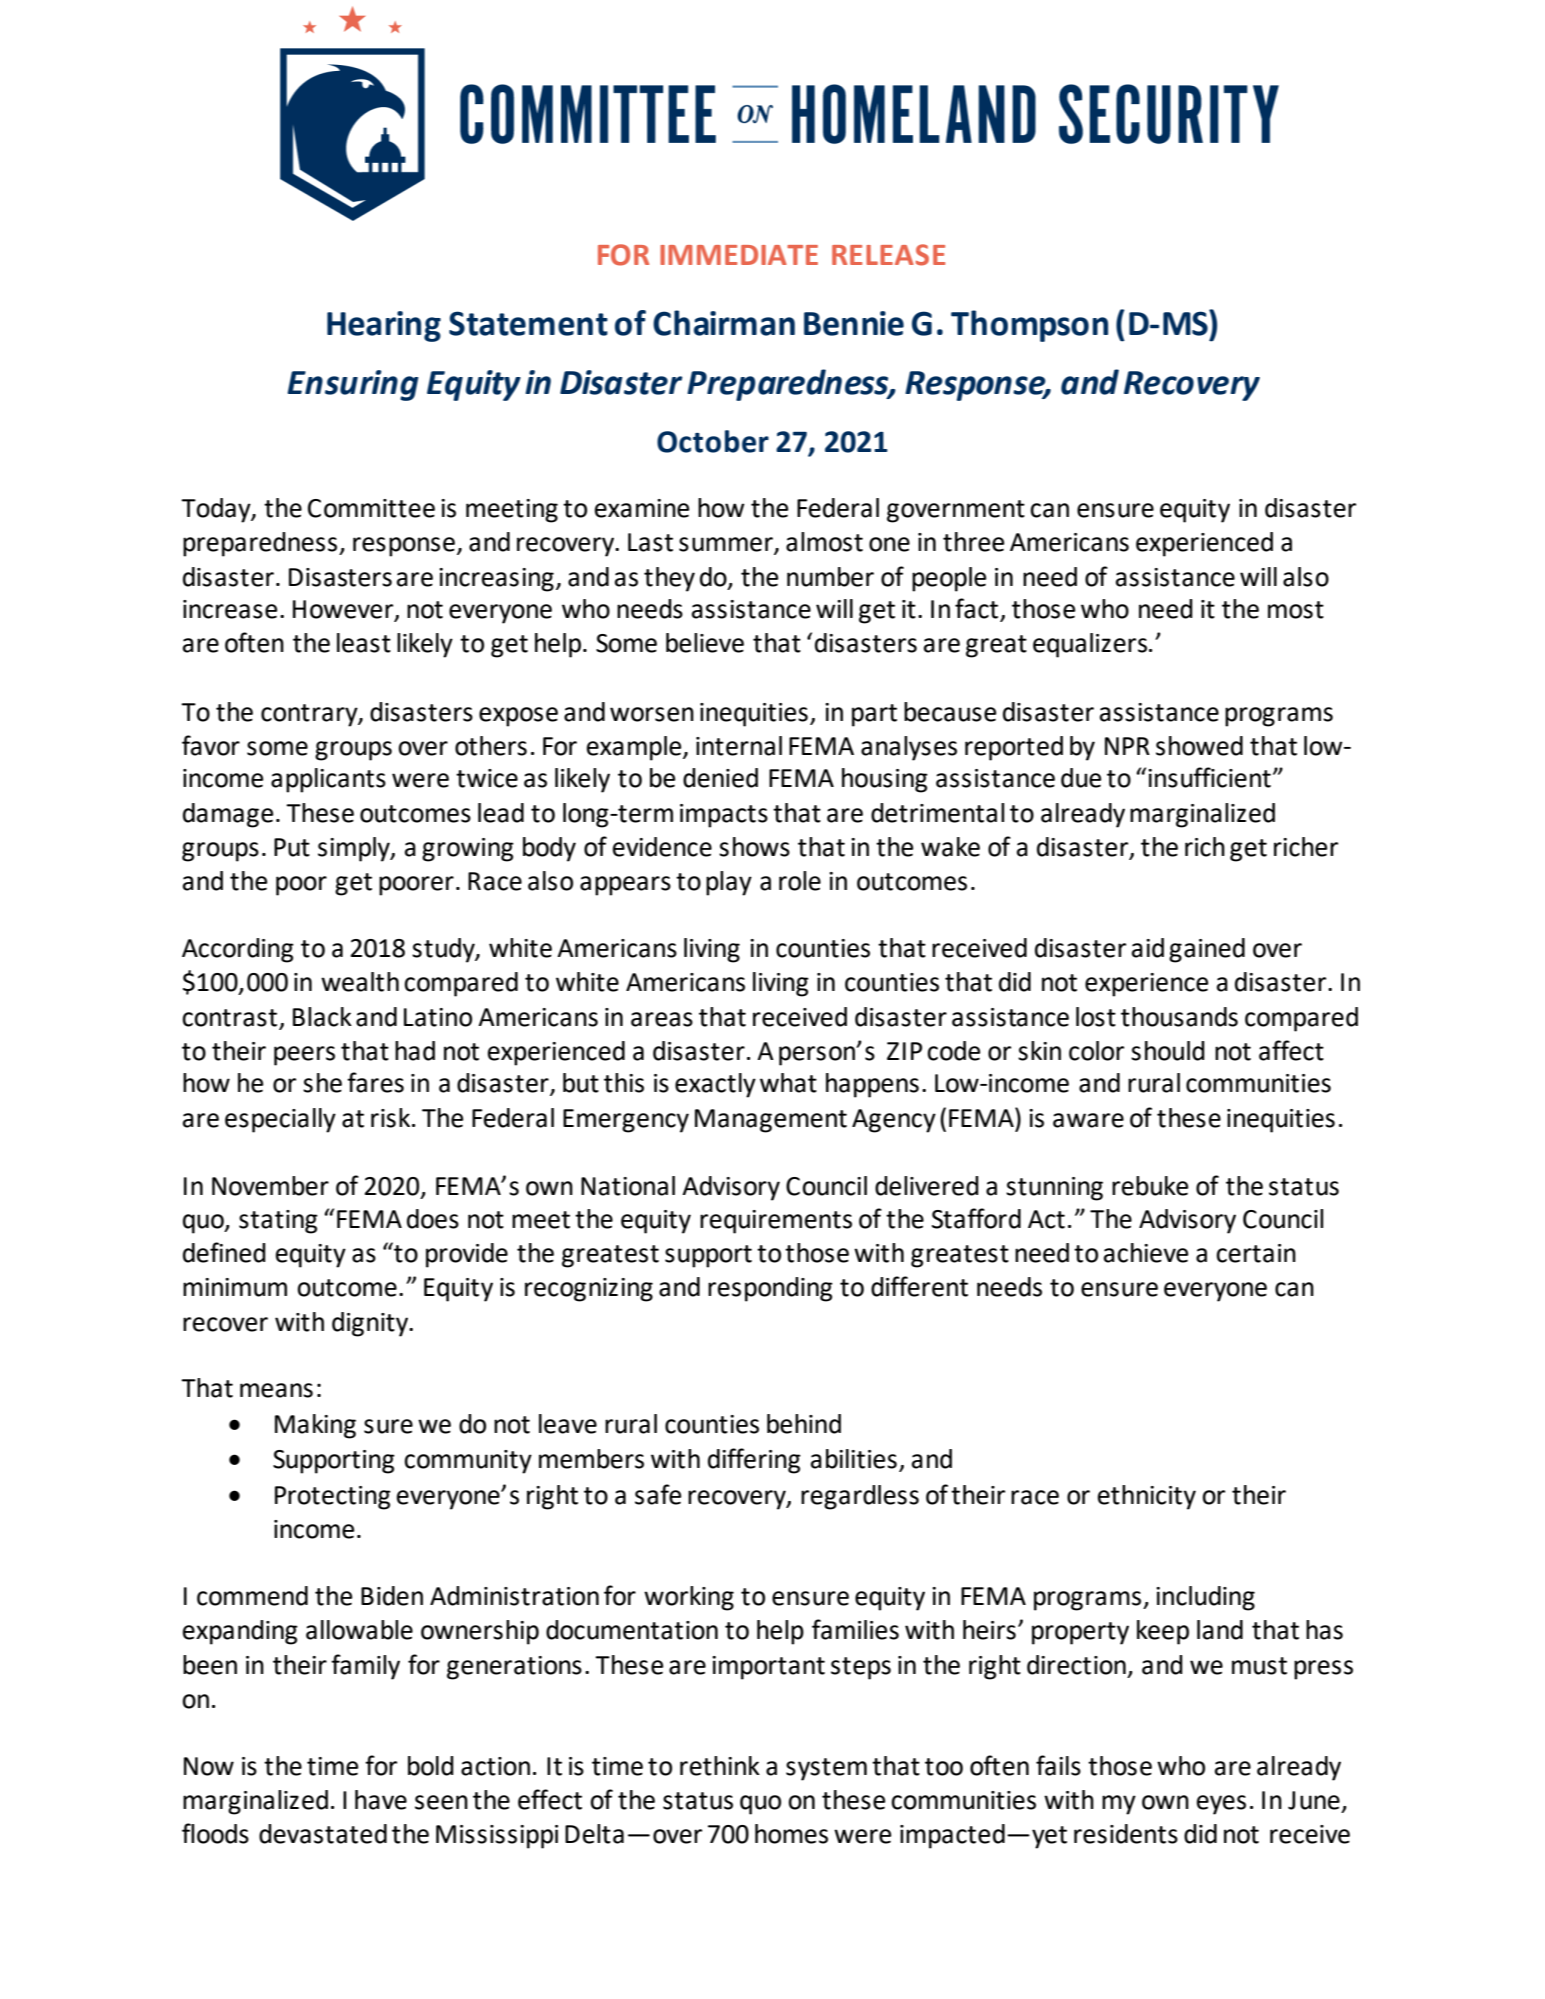  Describe the element at coordinates (724, 323) in the image. I see `Chairman` at that location.
